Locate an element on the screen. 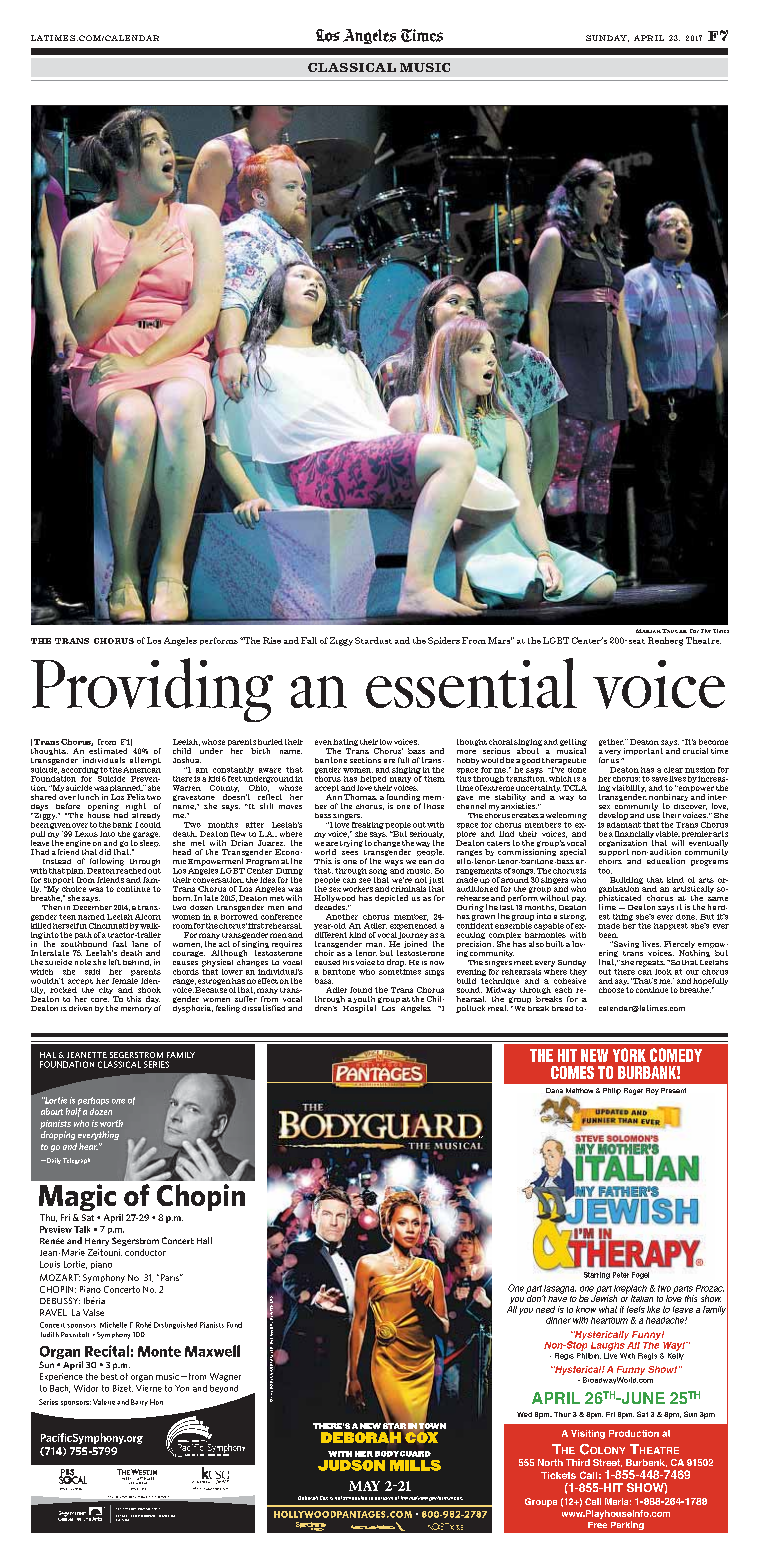  fast is located at coordinates (120, 944).
